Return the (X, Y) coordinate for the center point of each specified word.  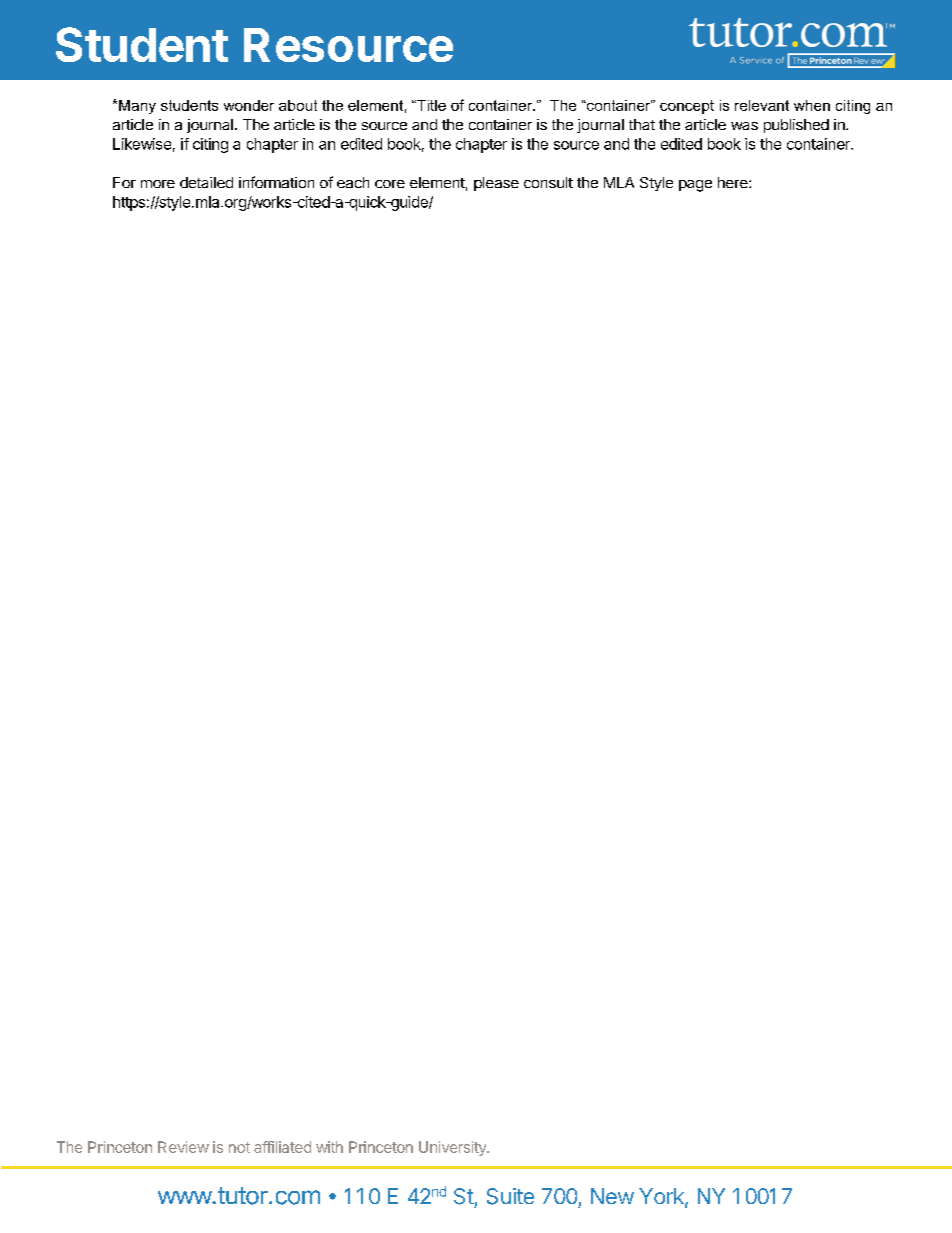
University (453, 1148)
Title (430, 105)
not (239, 1147)
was (744, 126)
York (662, 1197)
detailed (206, 182)
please (496, 184)
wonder (249, 105)
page (695, 186)
